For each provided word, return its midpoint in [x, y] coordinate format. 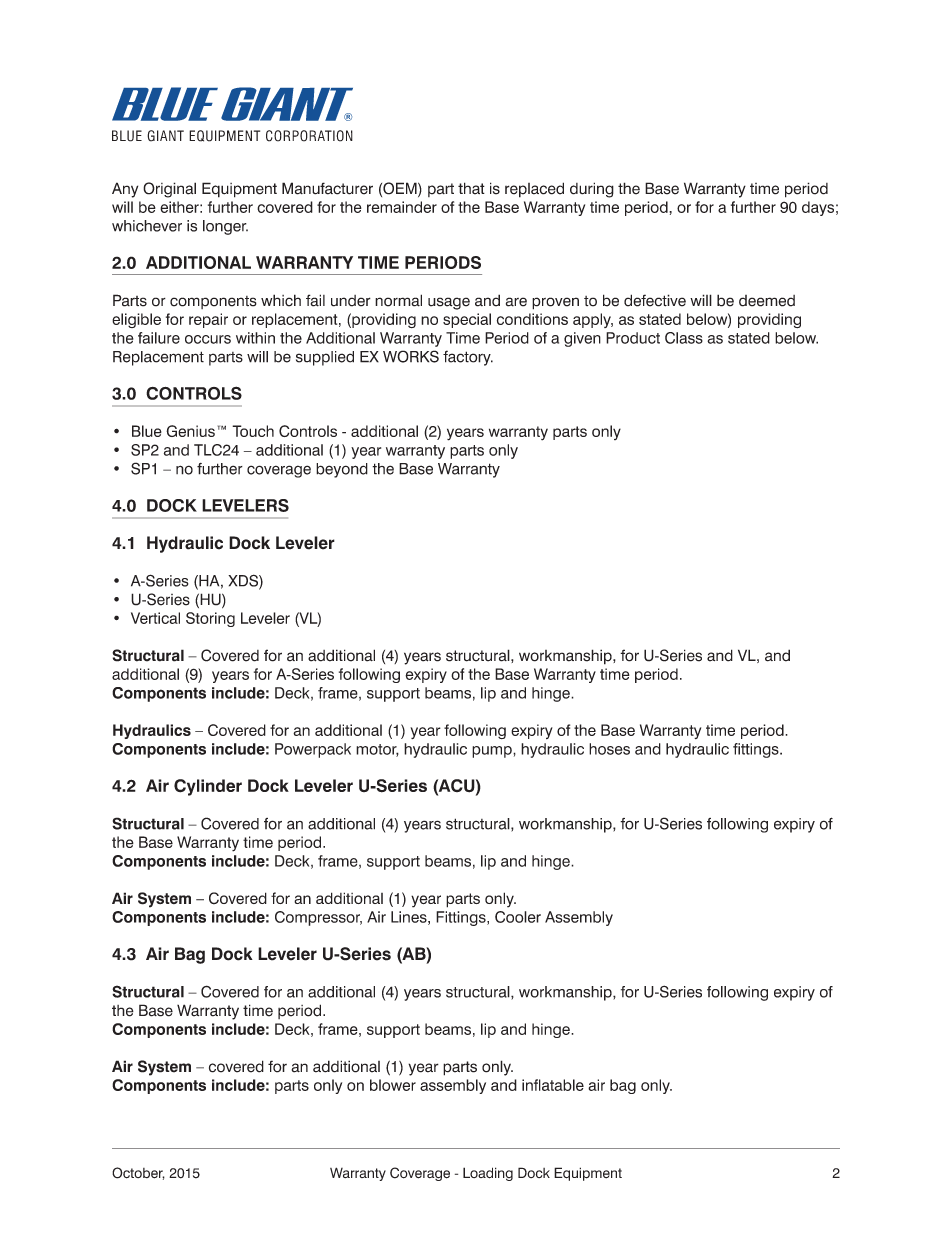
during [592, 190]
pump [493, 752]
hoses [609, 749]
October [138, 1173]
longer [225, 227]
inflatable [553, 1085]
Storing [210, 619]
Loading [488, 1174]
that [471, 188]
